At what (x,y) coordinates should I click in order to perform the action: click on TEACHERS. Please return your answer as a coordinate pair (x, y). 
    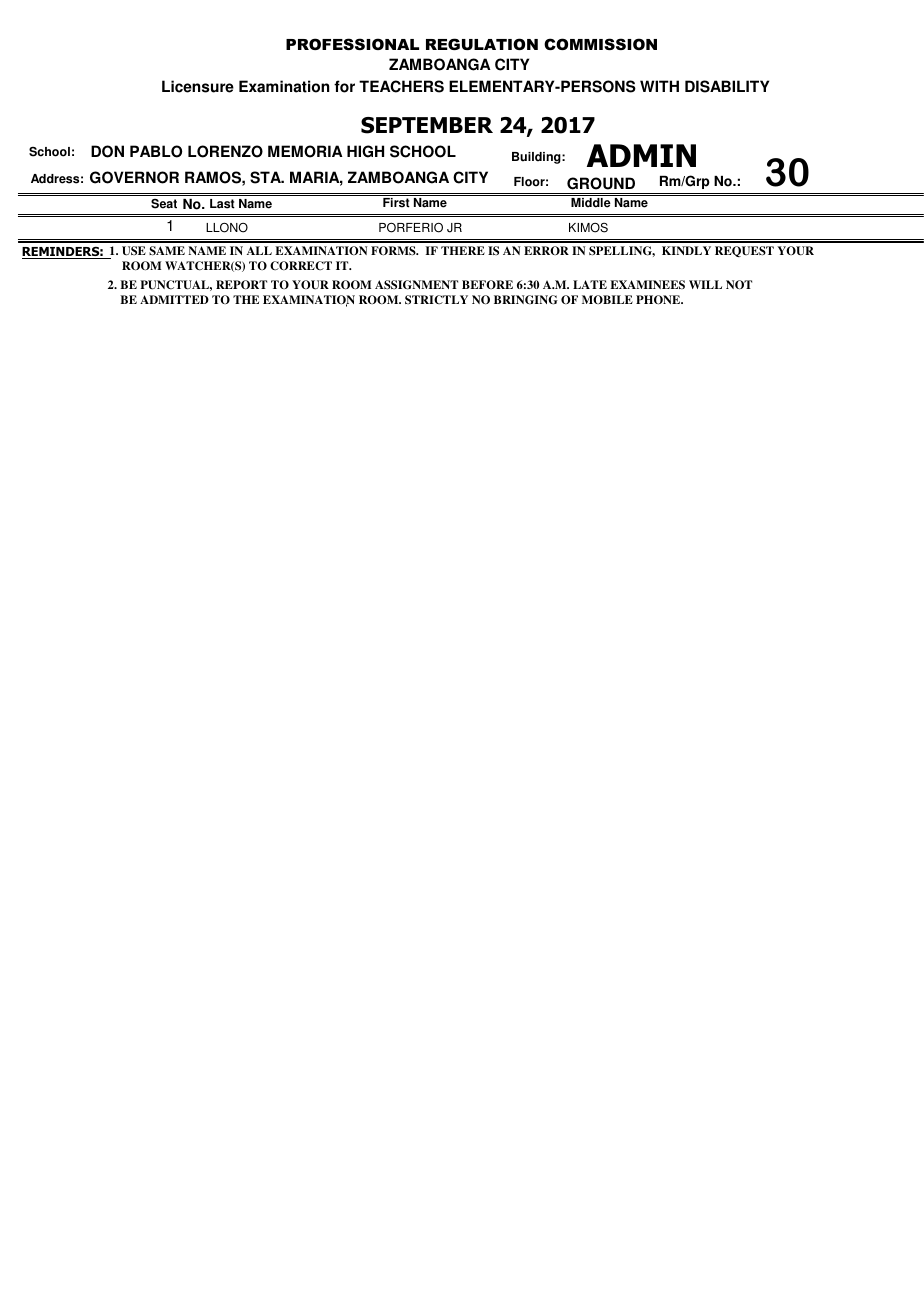
    Looking at the image, I should click on (401, 86).
